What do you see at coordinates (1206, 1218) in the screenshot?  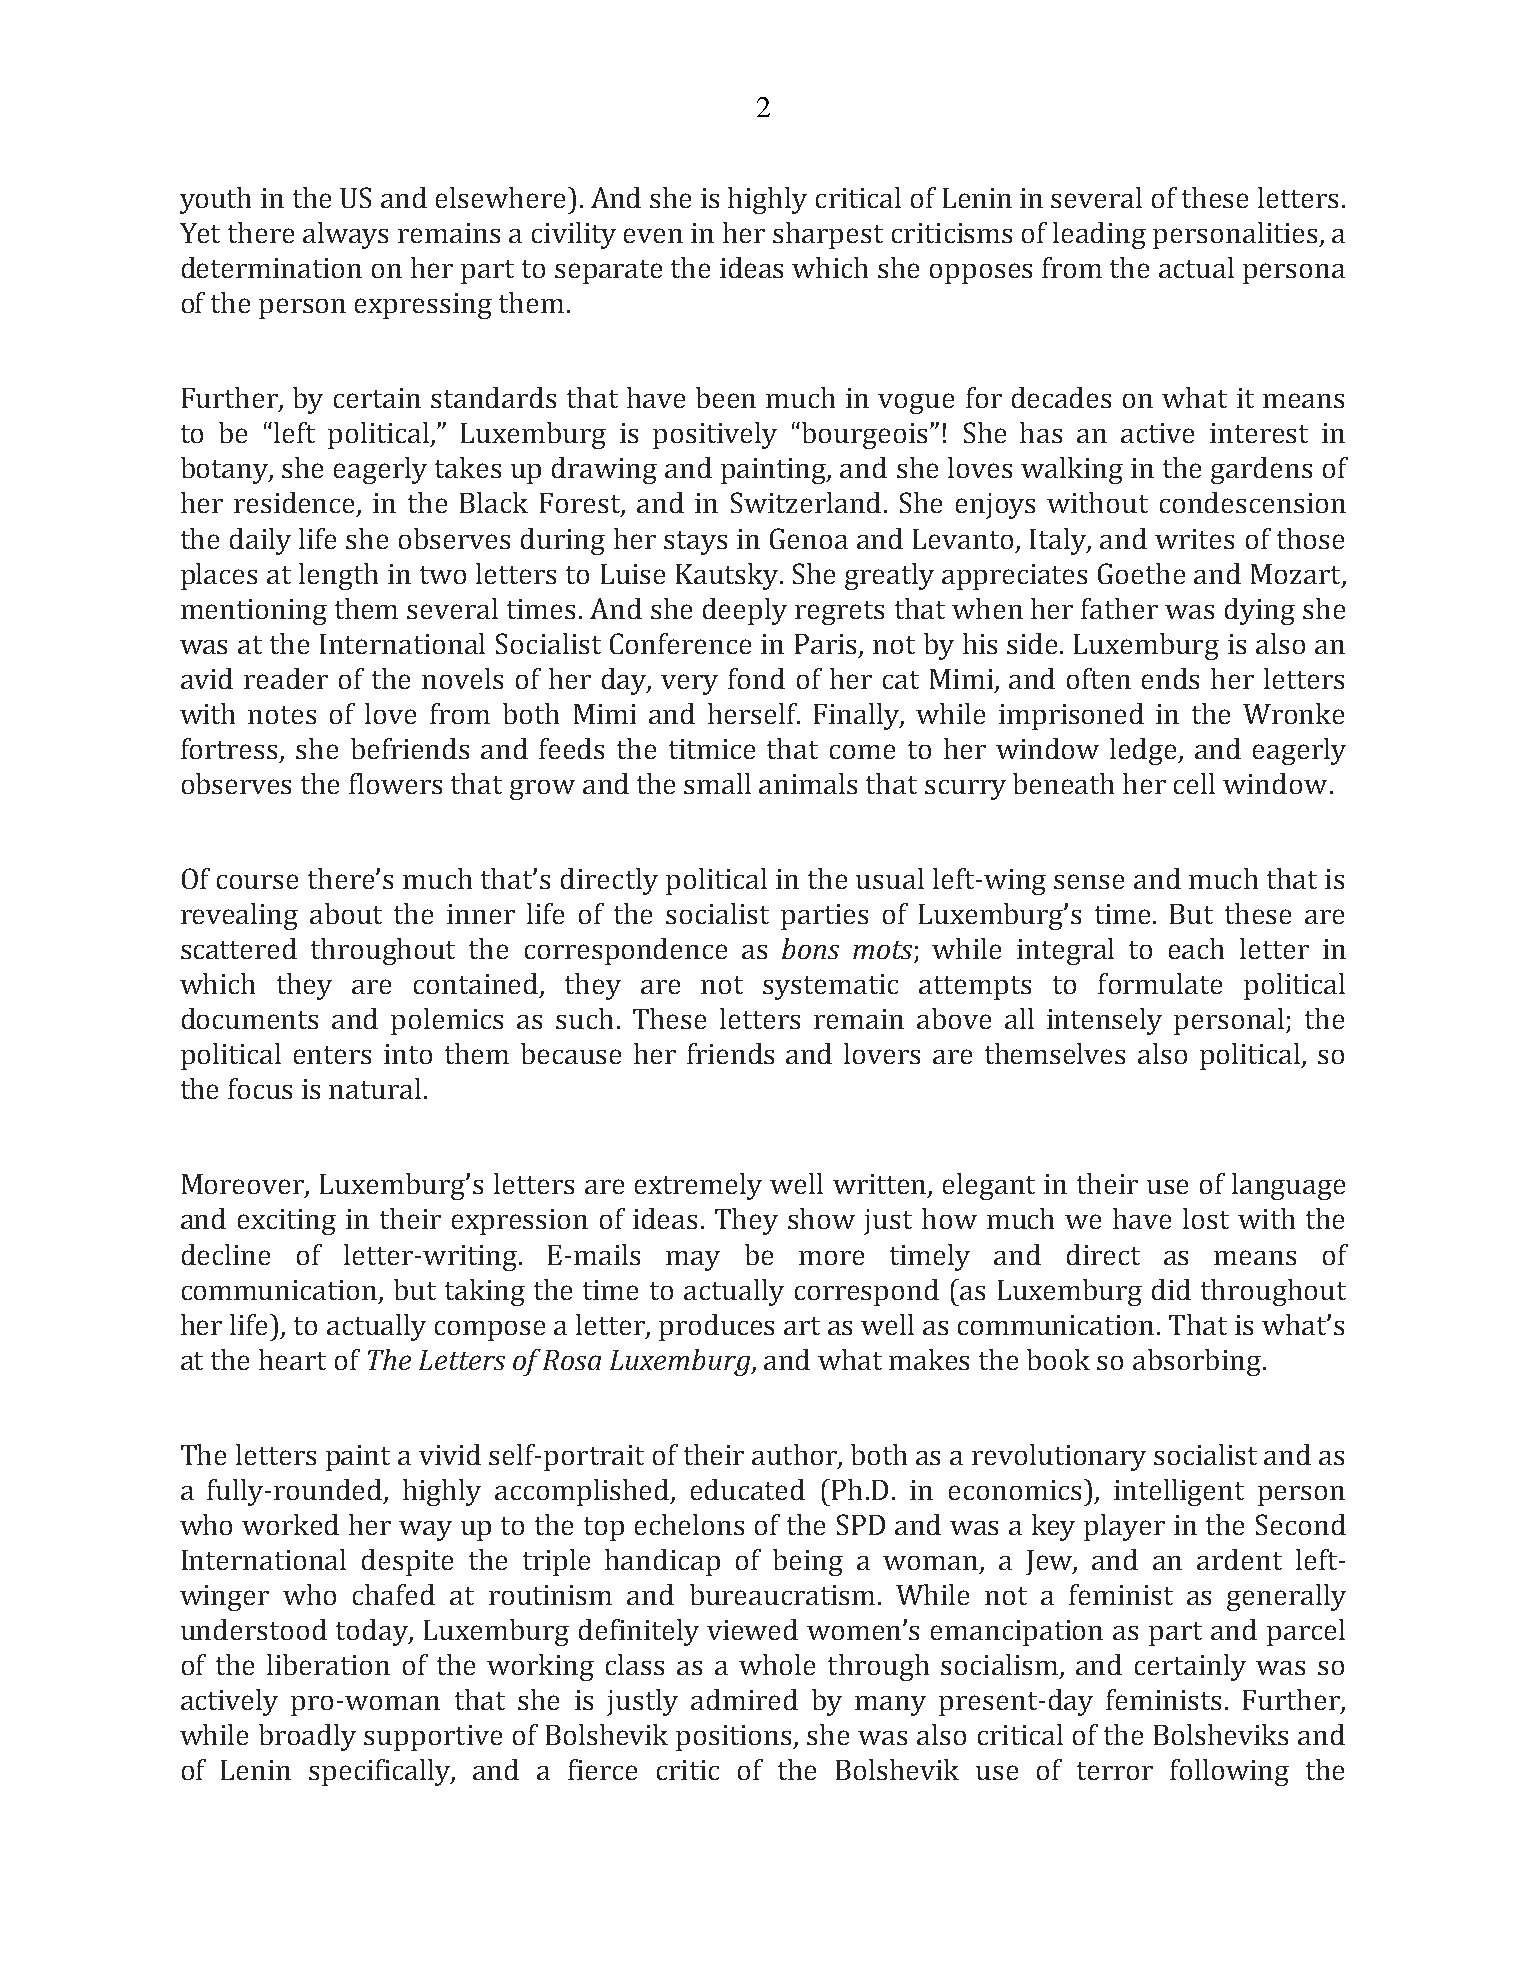 I see `lost` at bounding box center [1206, 1218].
